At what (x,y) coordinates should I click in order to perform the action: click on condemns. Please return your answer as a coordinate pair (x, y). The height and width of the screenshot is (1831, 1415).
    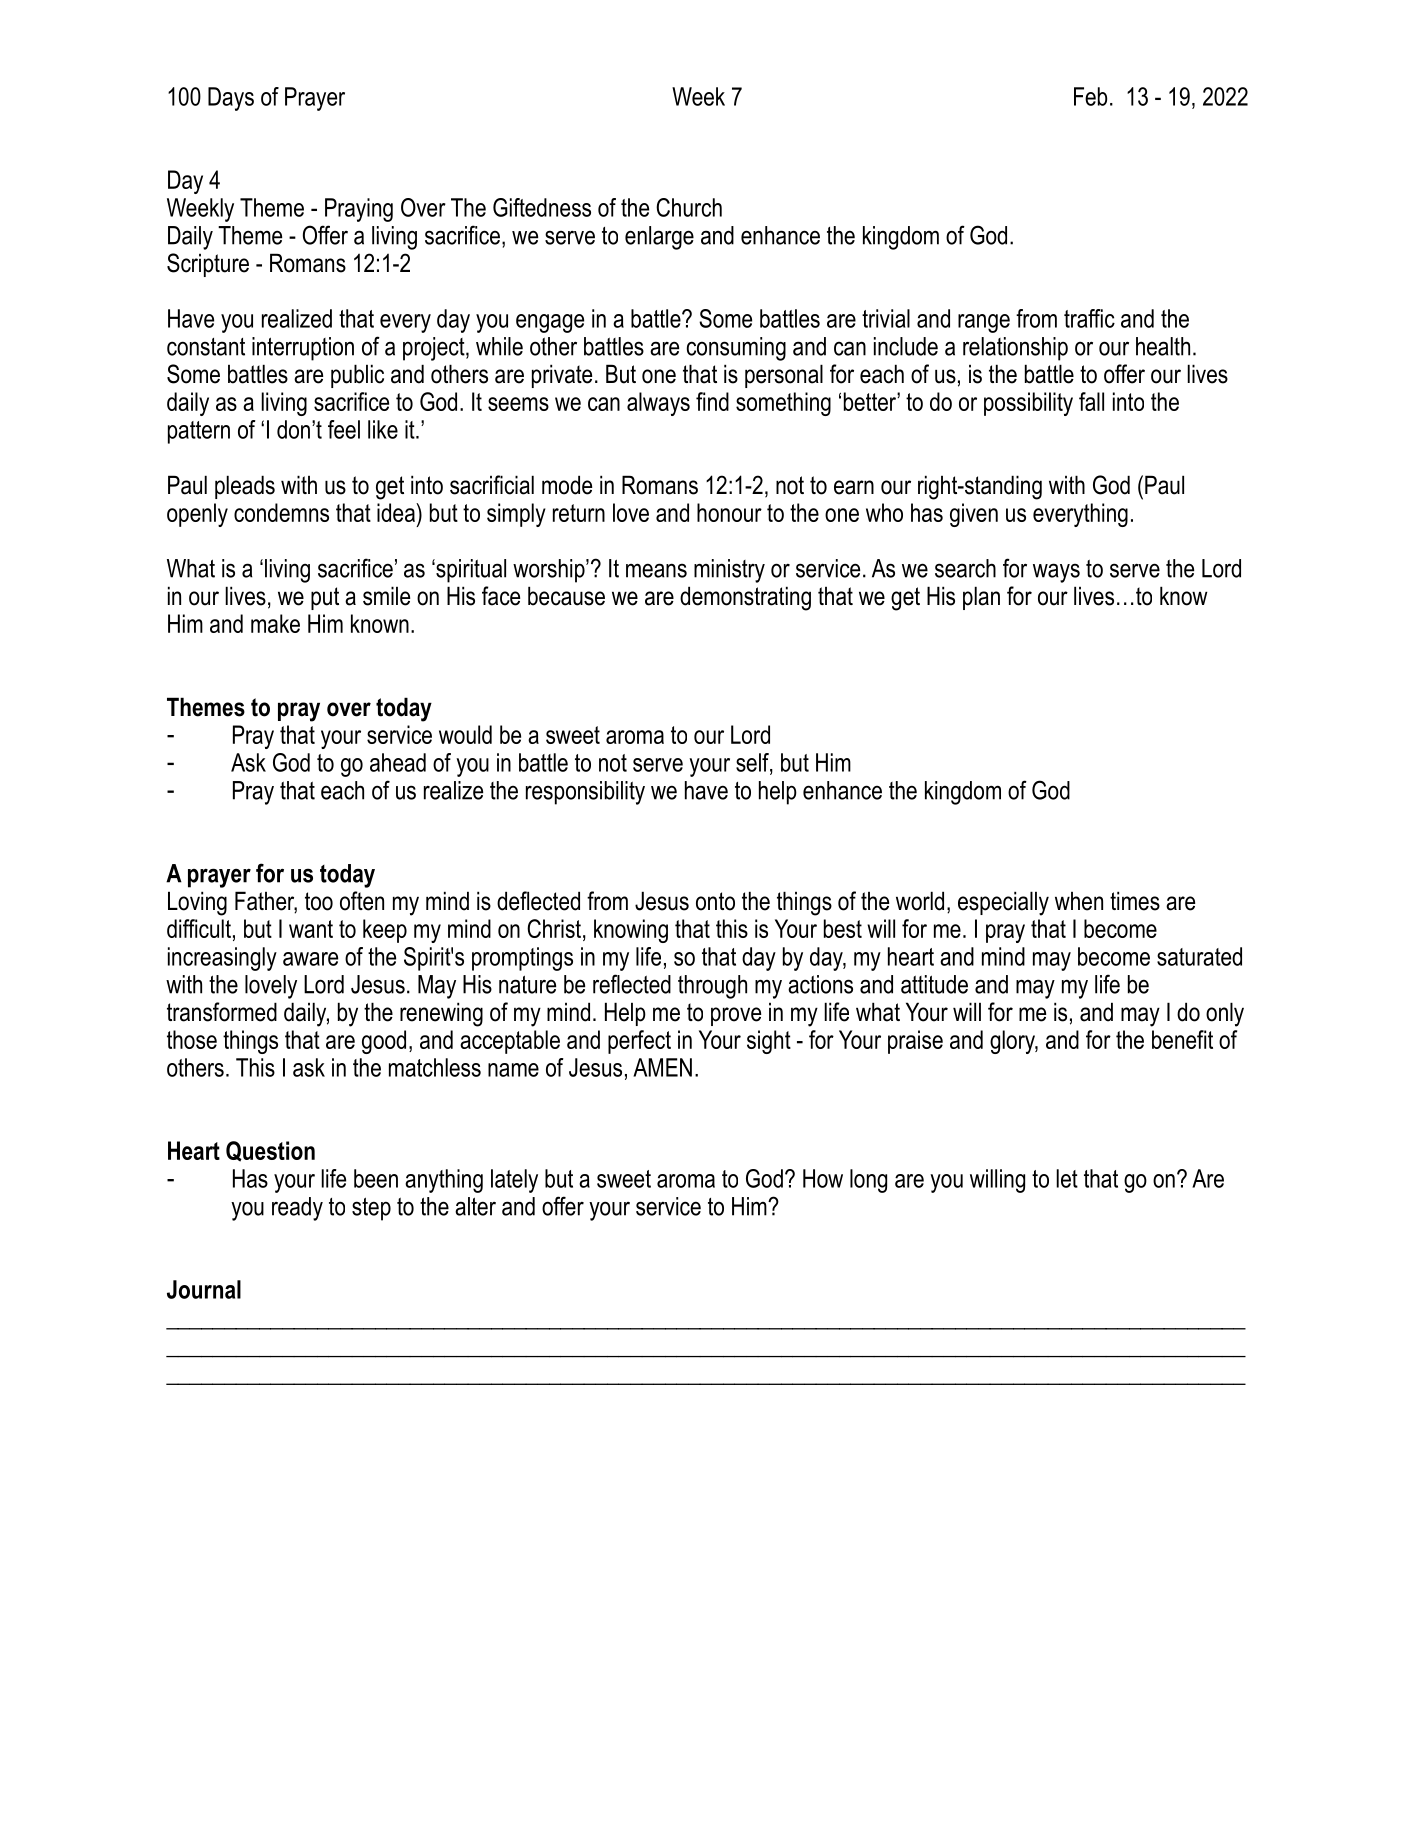
    Looking at the image, I should click on (281, 512).
